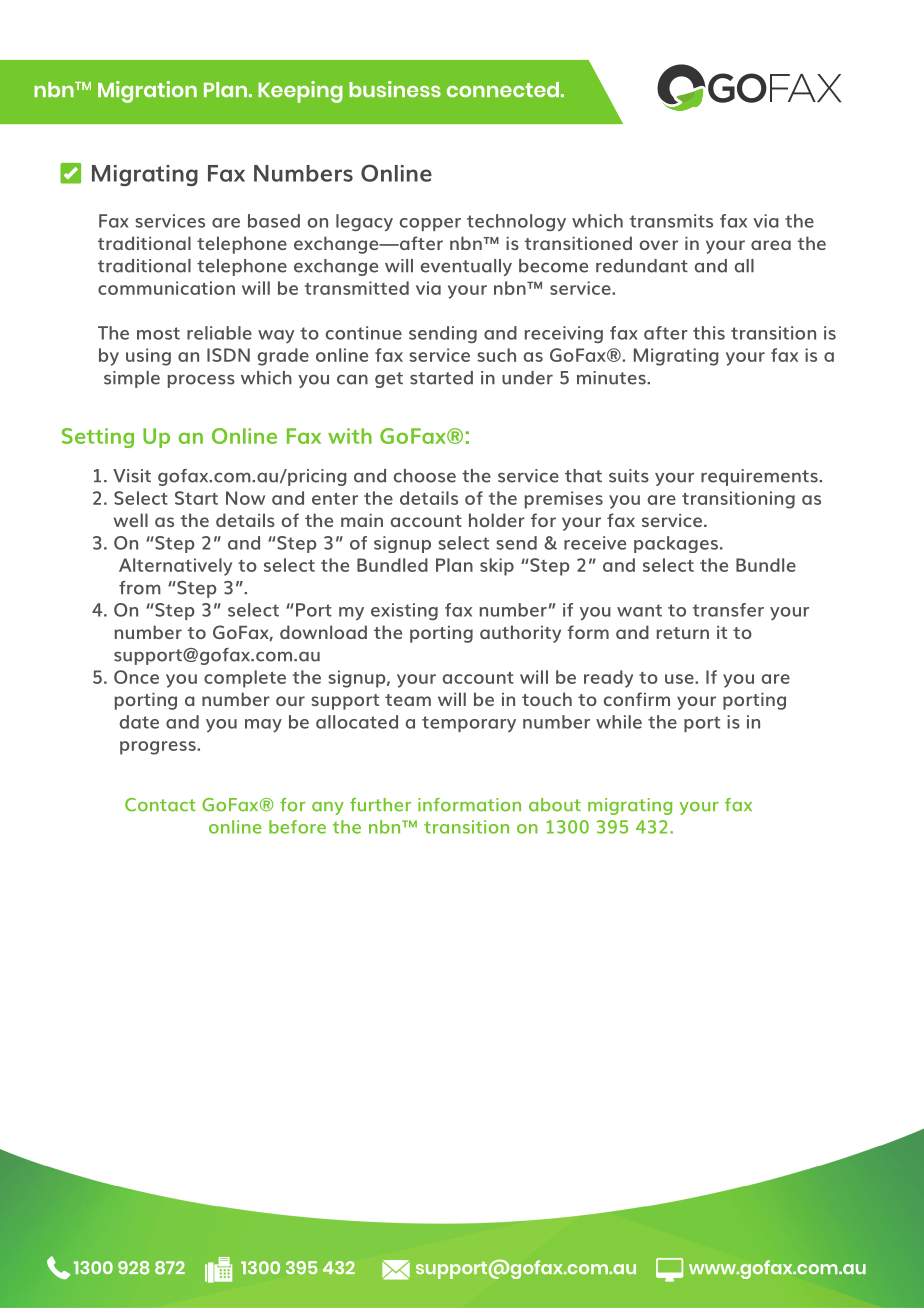 The width and height of the image is (924, 1308). Describe the element at coordinates (503, 90) in the image. I see `connected` at that location.
